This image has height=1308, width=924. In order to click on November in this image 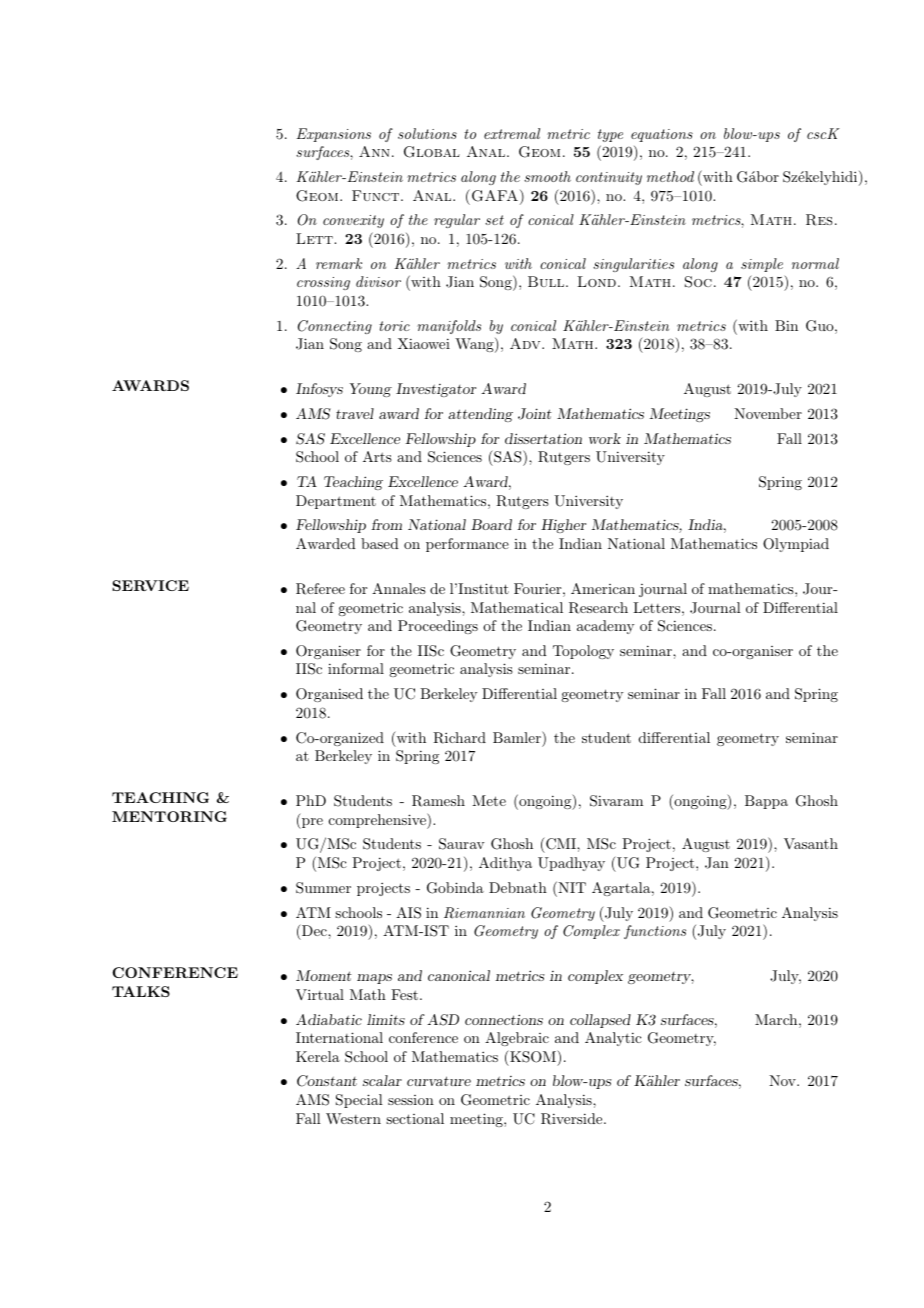, I will do `click(768, 413)`.
